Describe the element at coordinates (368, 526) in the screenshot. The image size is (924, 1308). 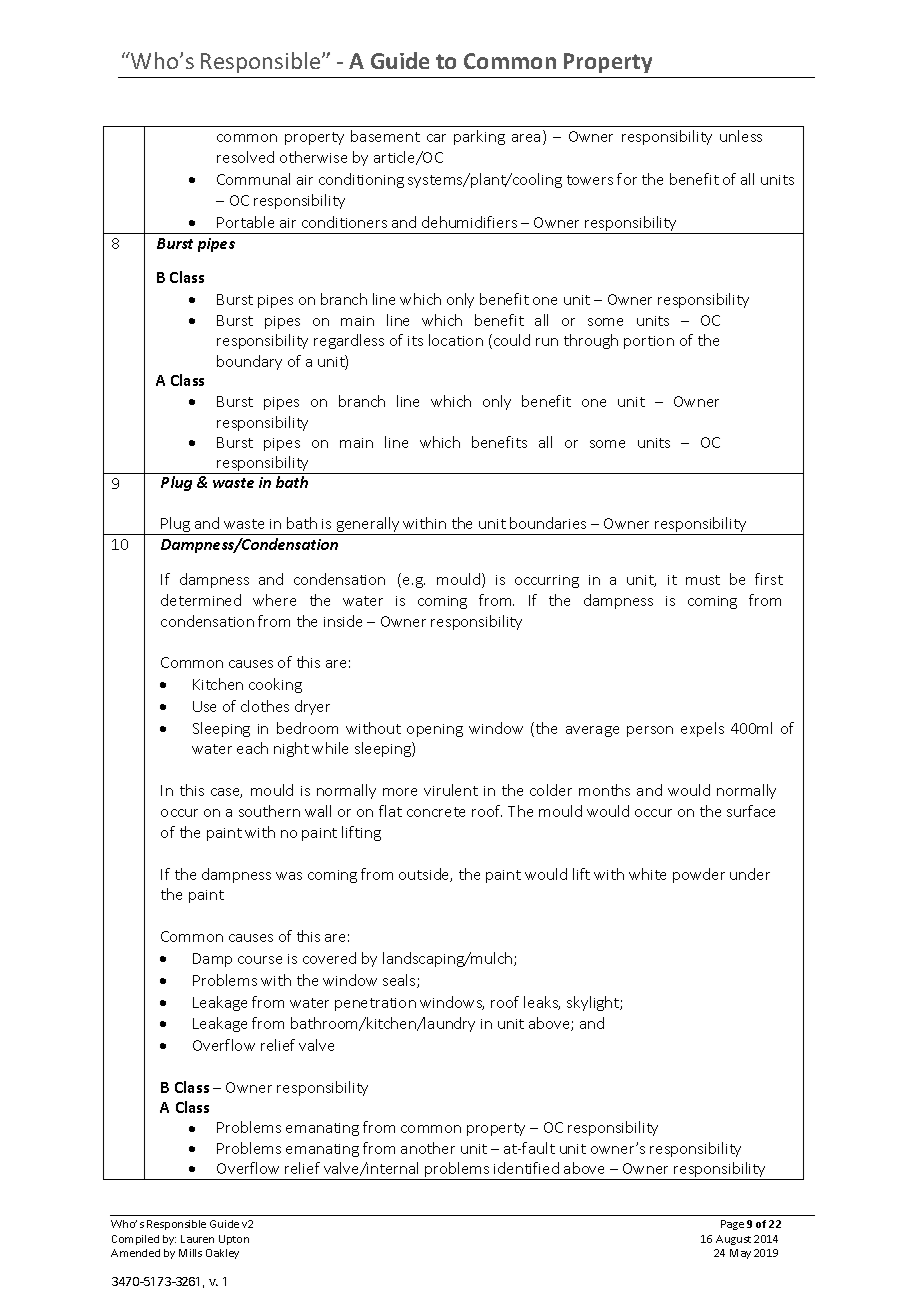
I see `generally` at that location.
